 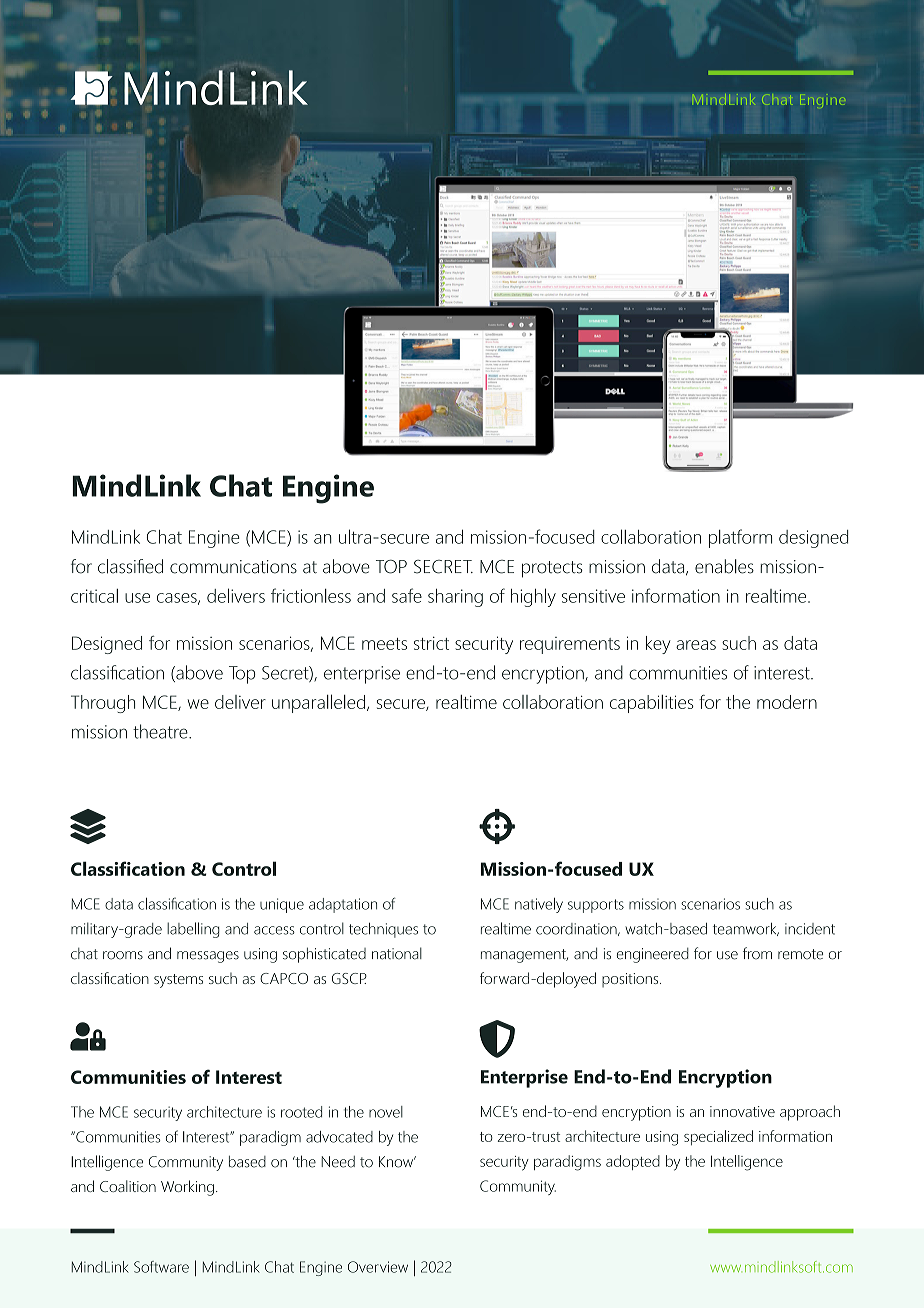 What do you see at coordinates (161, 1267) in the screenshot?
I see `Software` at bounding box center [161, 1267].
